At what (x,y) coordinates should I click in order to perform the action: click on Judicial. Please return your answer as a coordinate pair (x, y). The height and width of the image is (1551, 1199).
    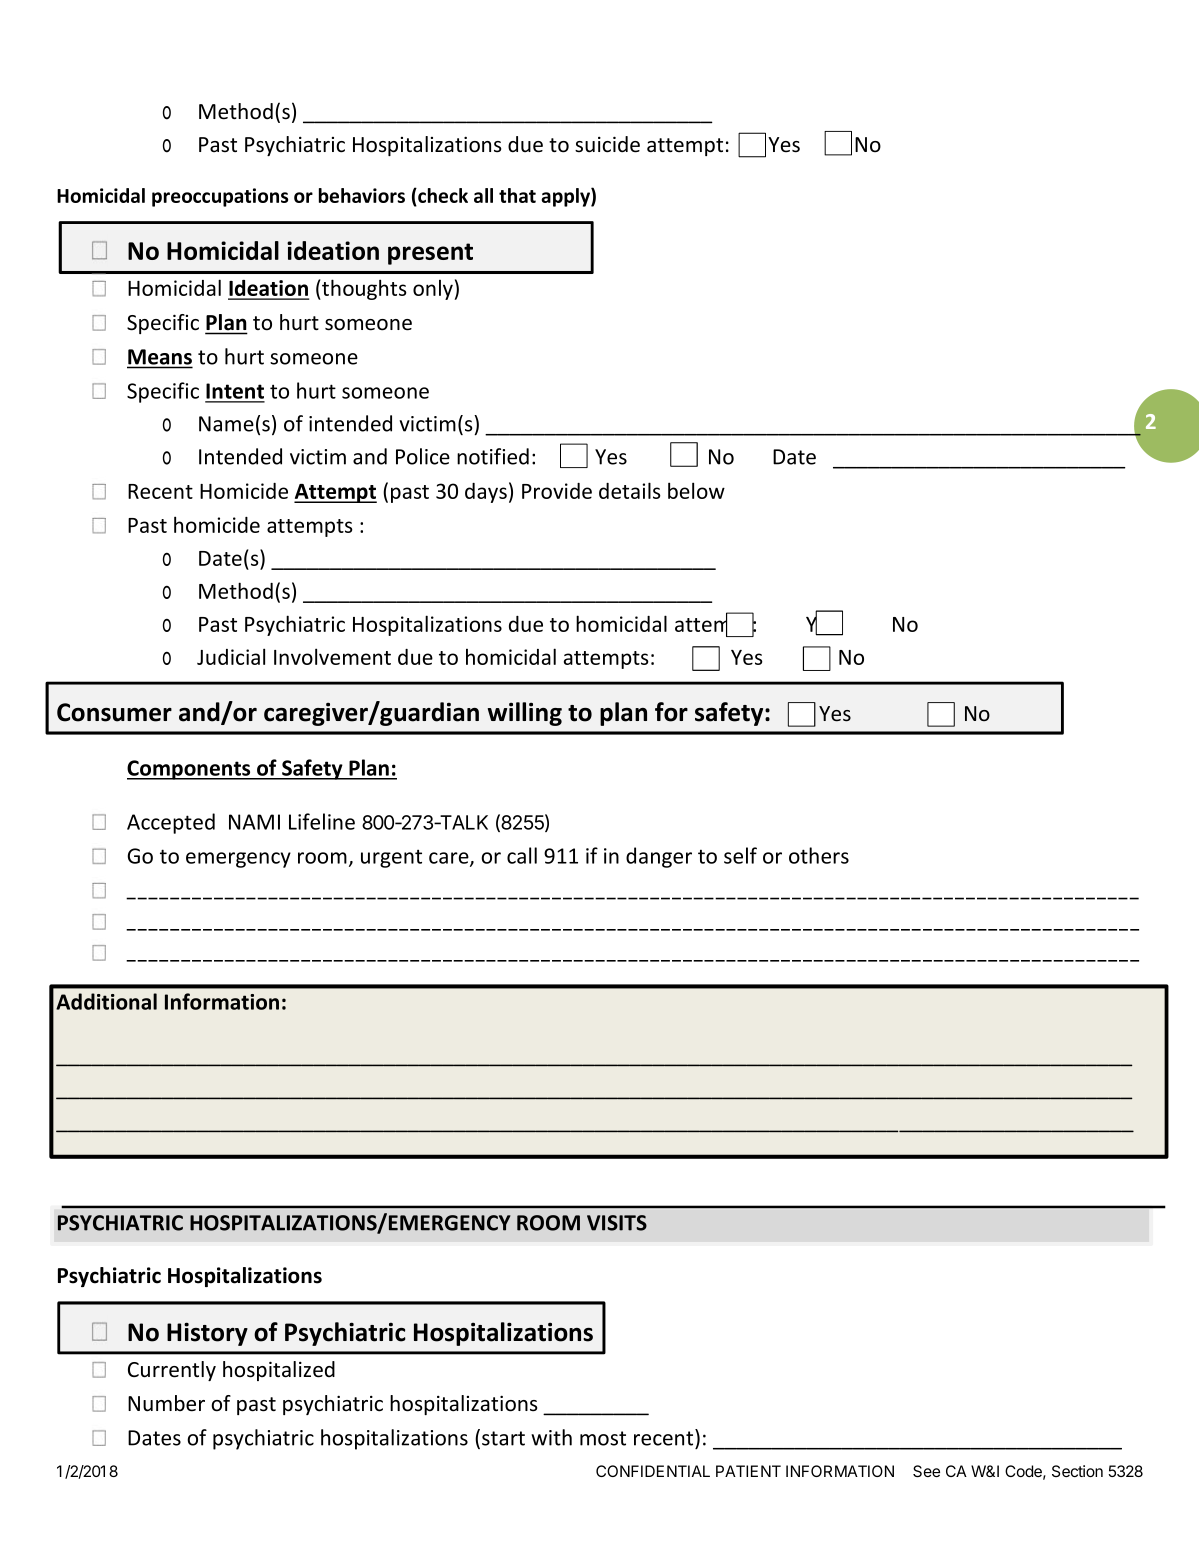
    Looking at the image, I should click on (231, 656).
